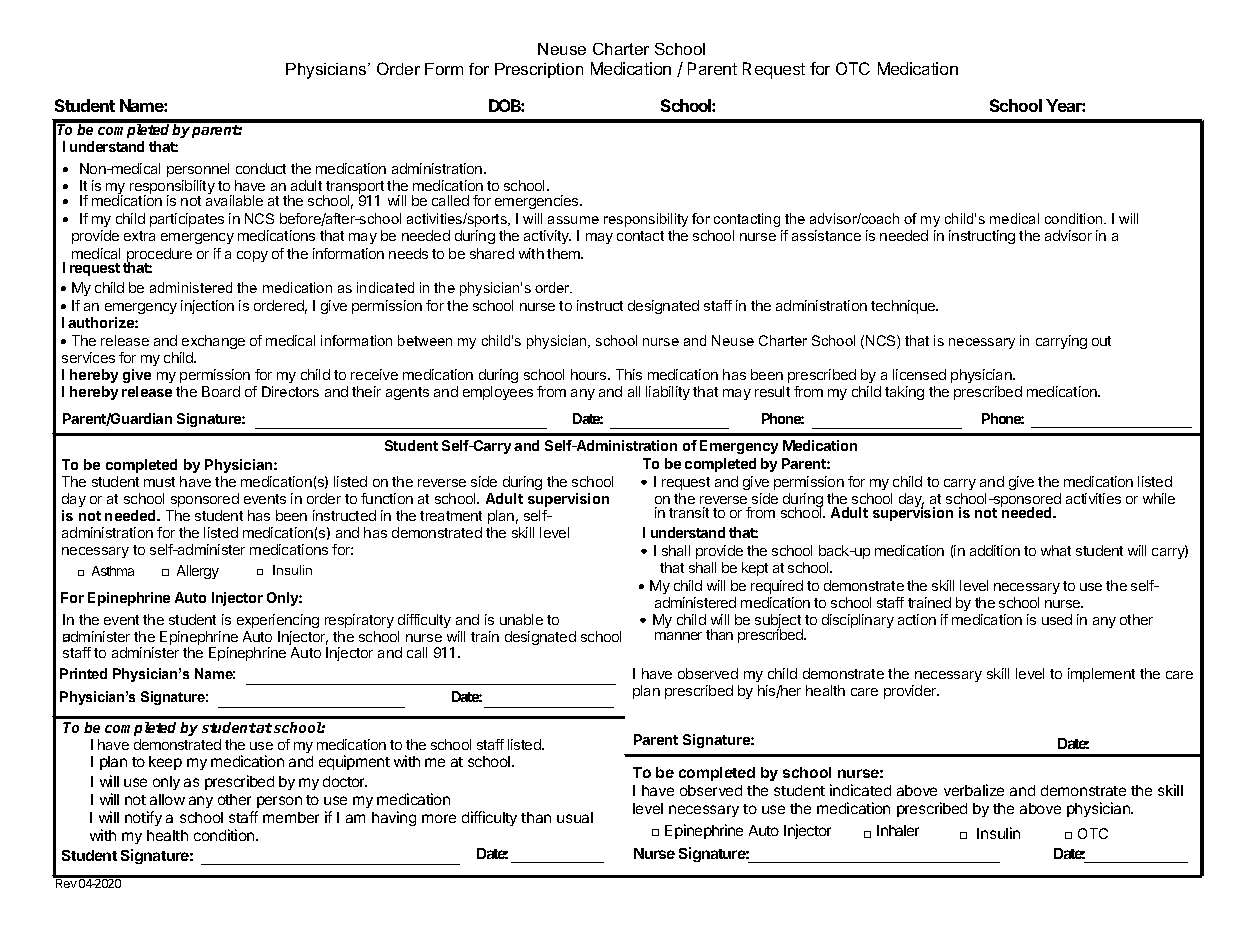  I want to click on verbalize, so click(974, 790).
